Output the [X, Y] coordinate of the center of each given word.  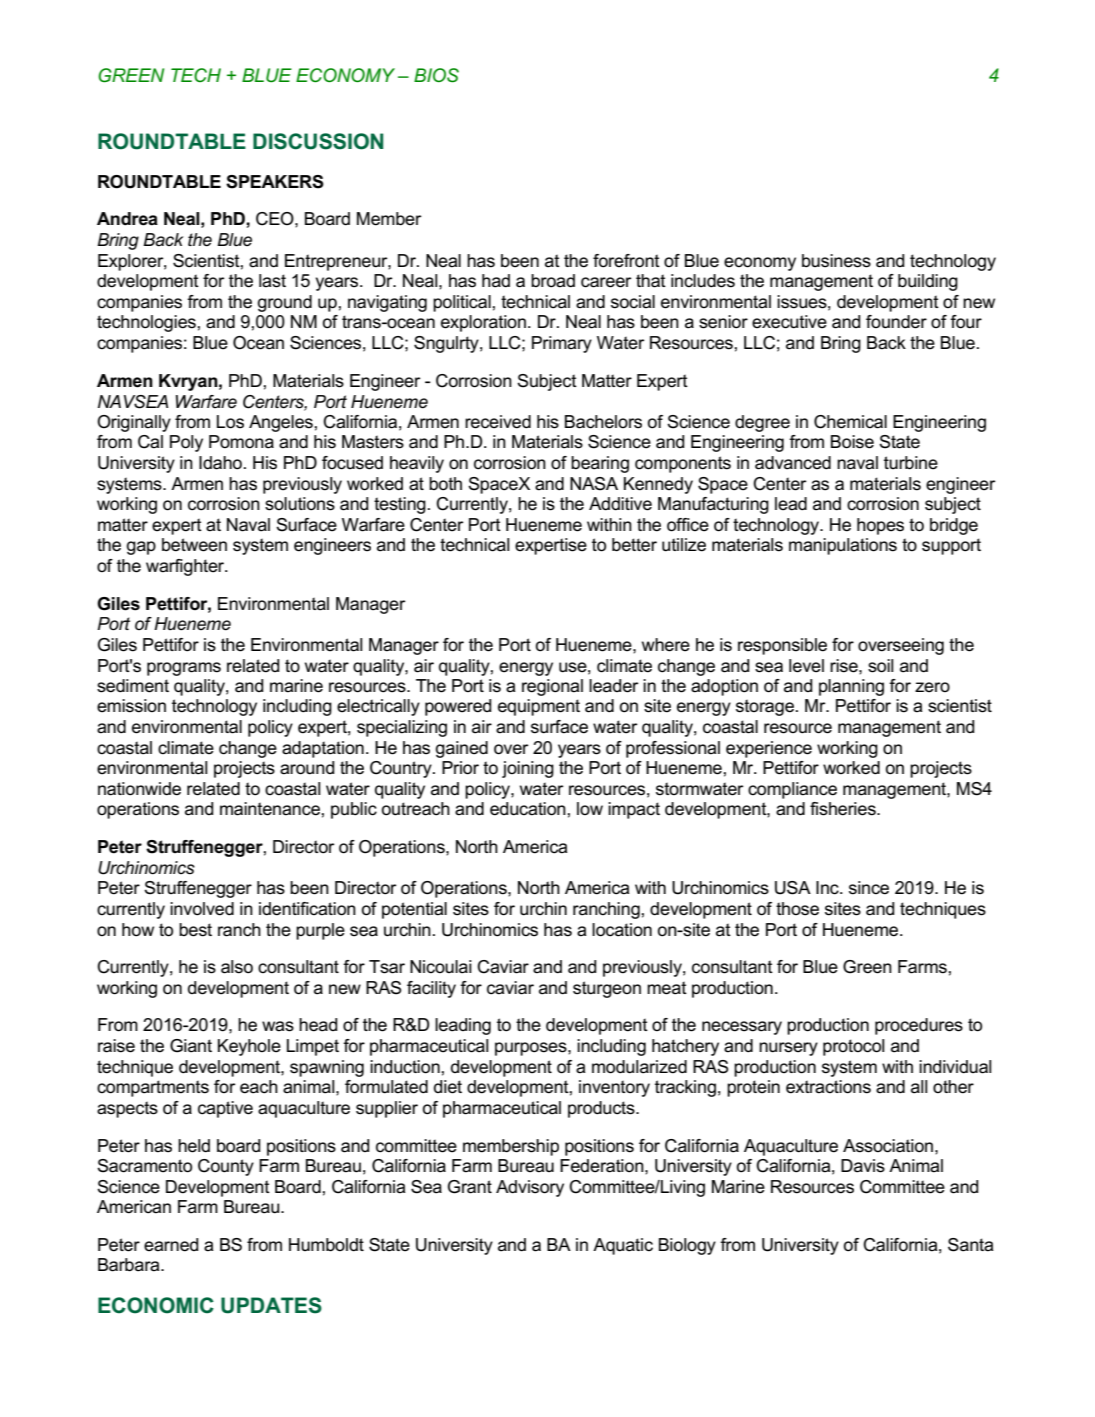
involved [202, 909]
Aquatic [623, 1246]
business [836, 261]
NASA [594, 484]
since [869, 888]
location [622, 930]
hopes [880, 526]
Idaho [220, 463]
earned [171, 1245]
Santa [970, 1245]
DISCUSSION [318, 141]
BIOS [436, 75]
